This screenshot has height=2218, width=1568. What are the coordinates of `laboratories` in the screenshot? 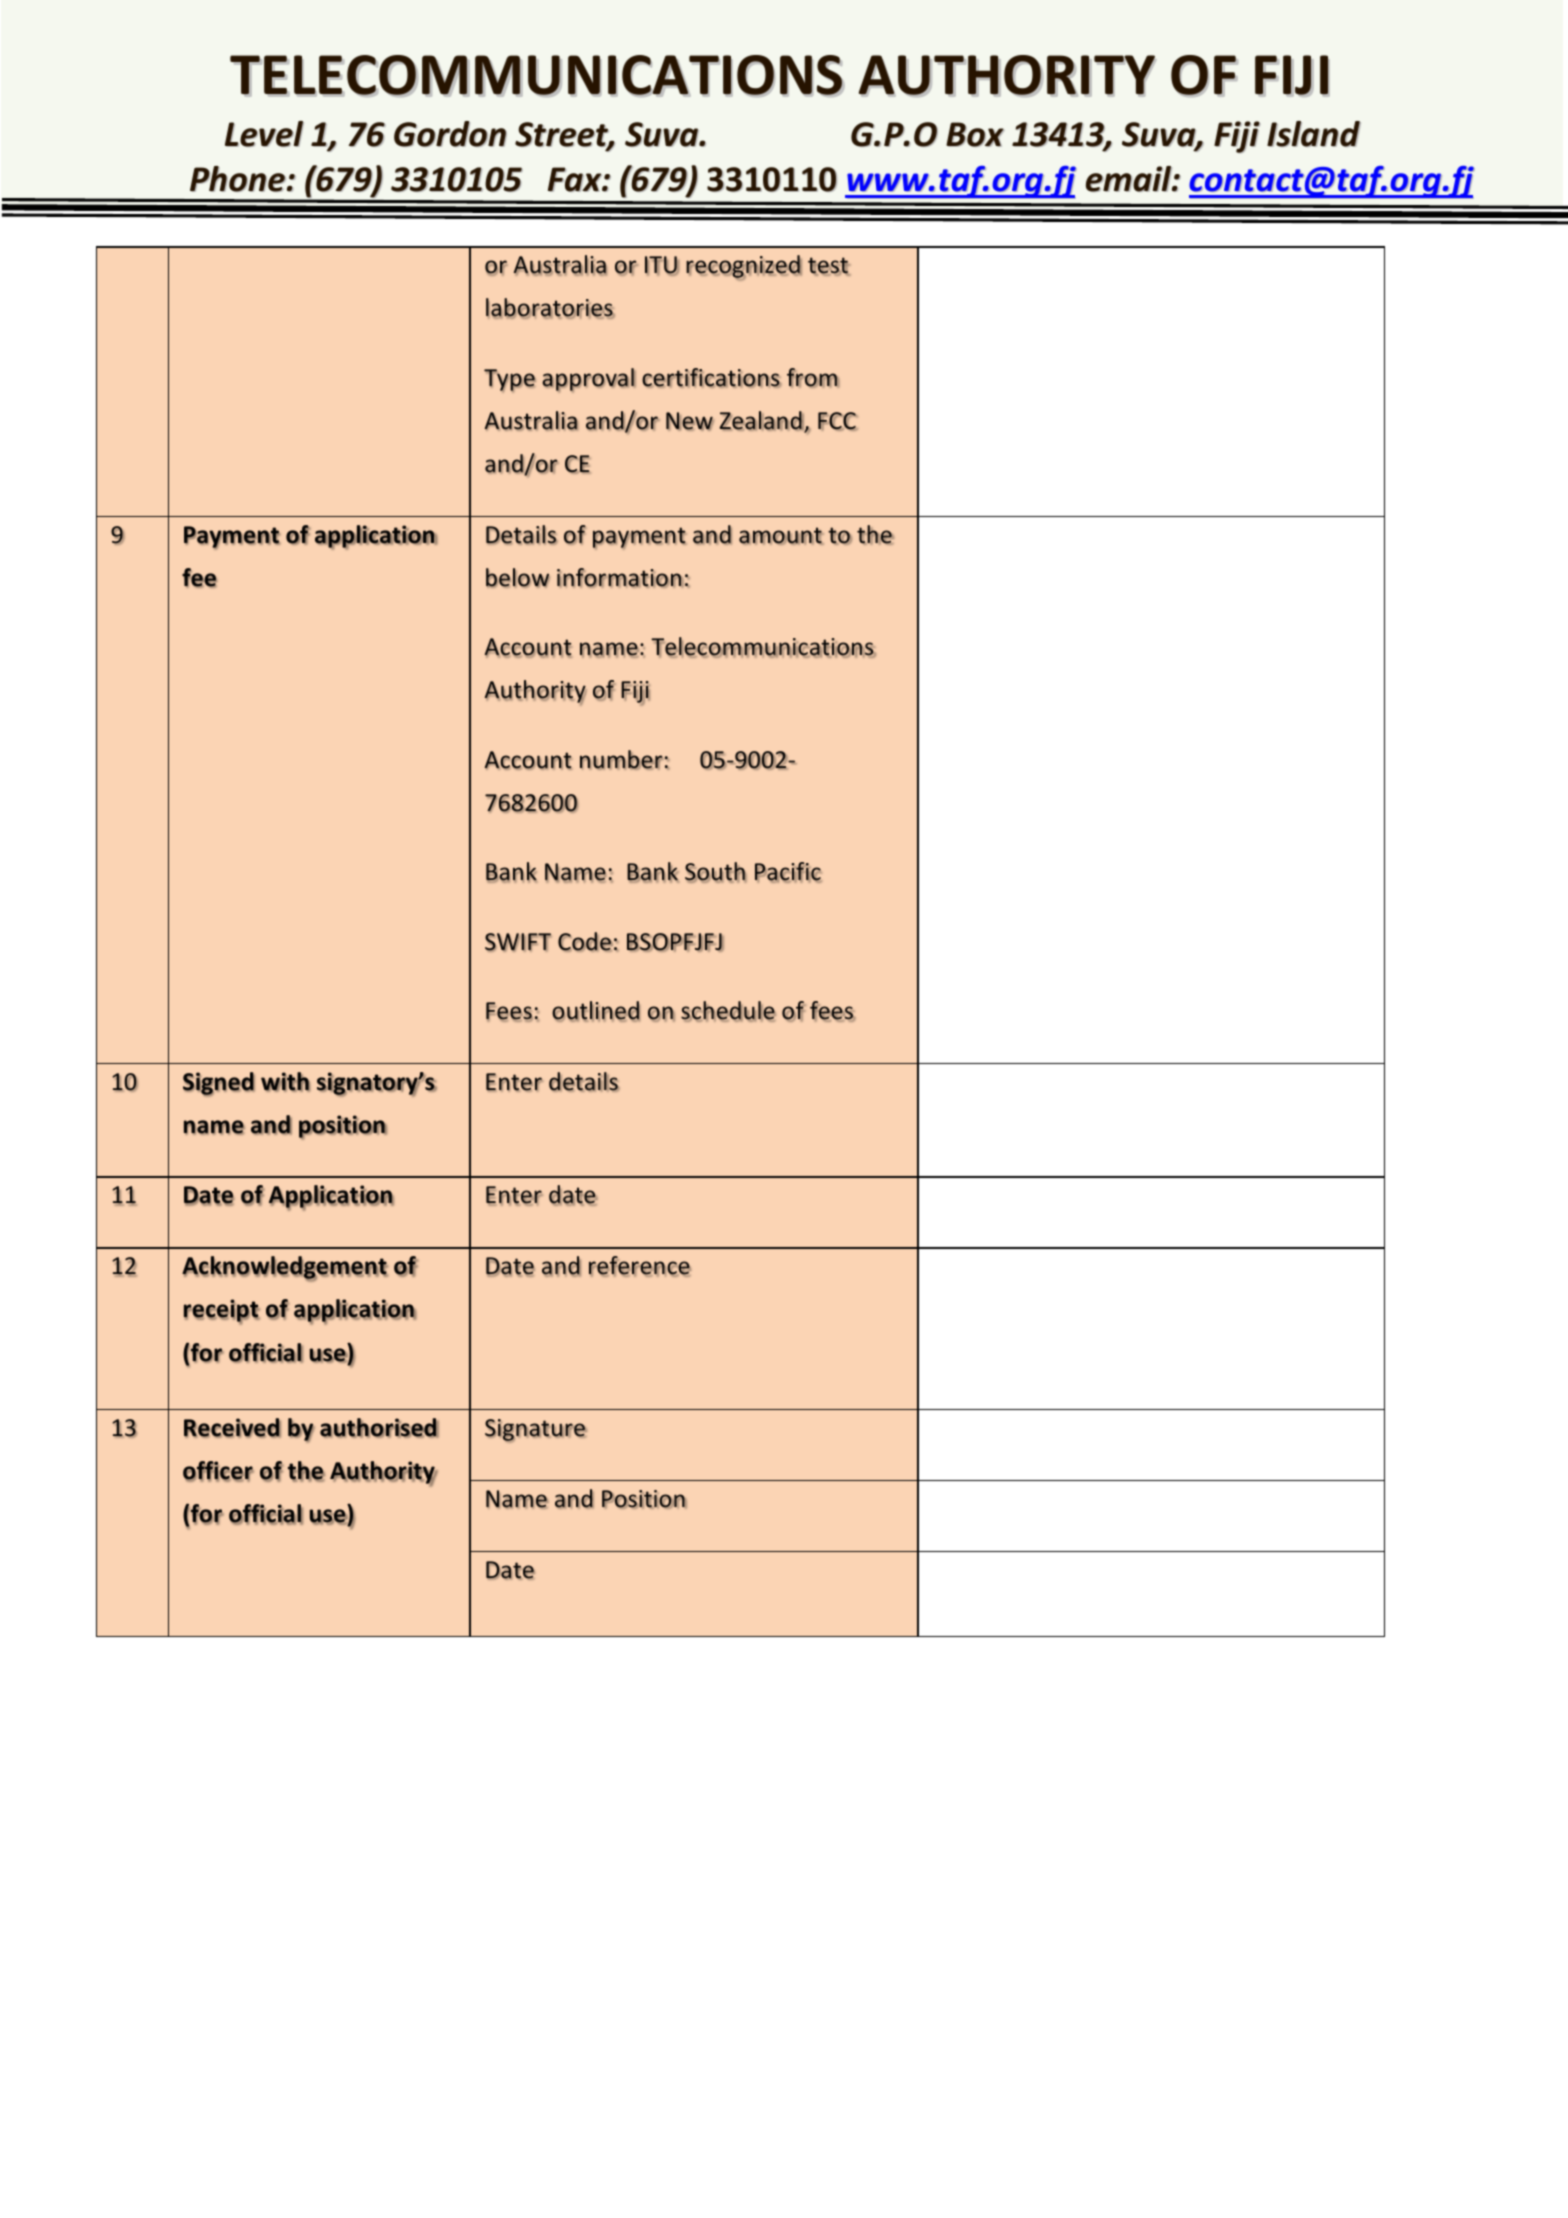 It's located at (550, 308).
